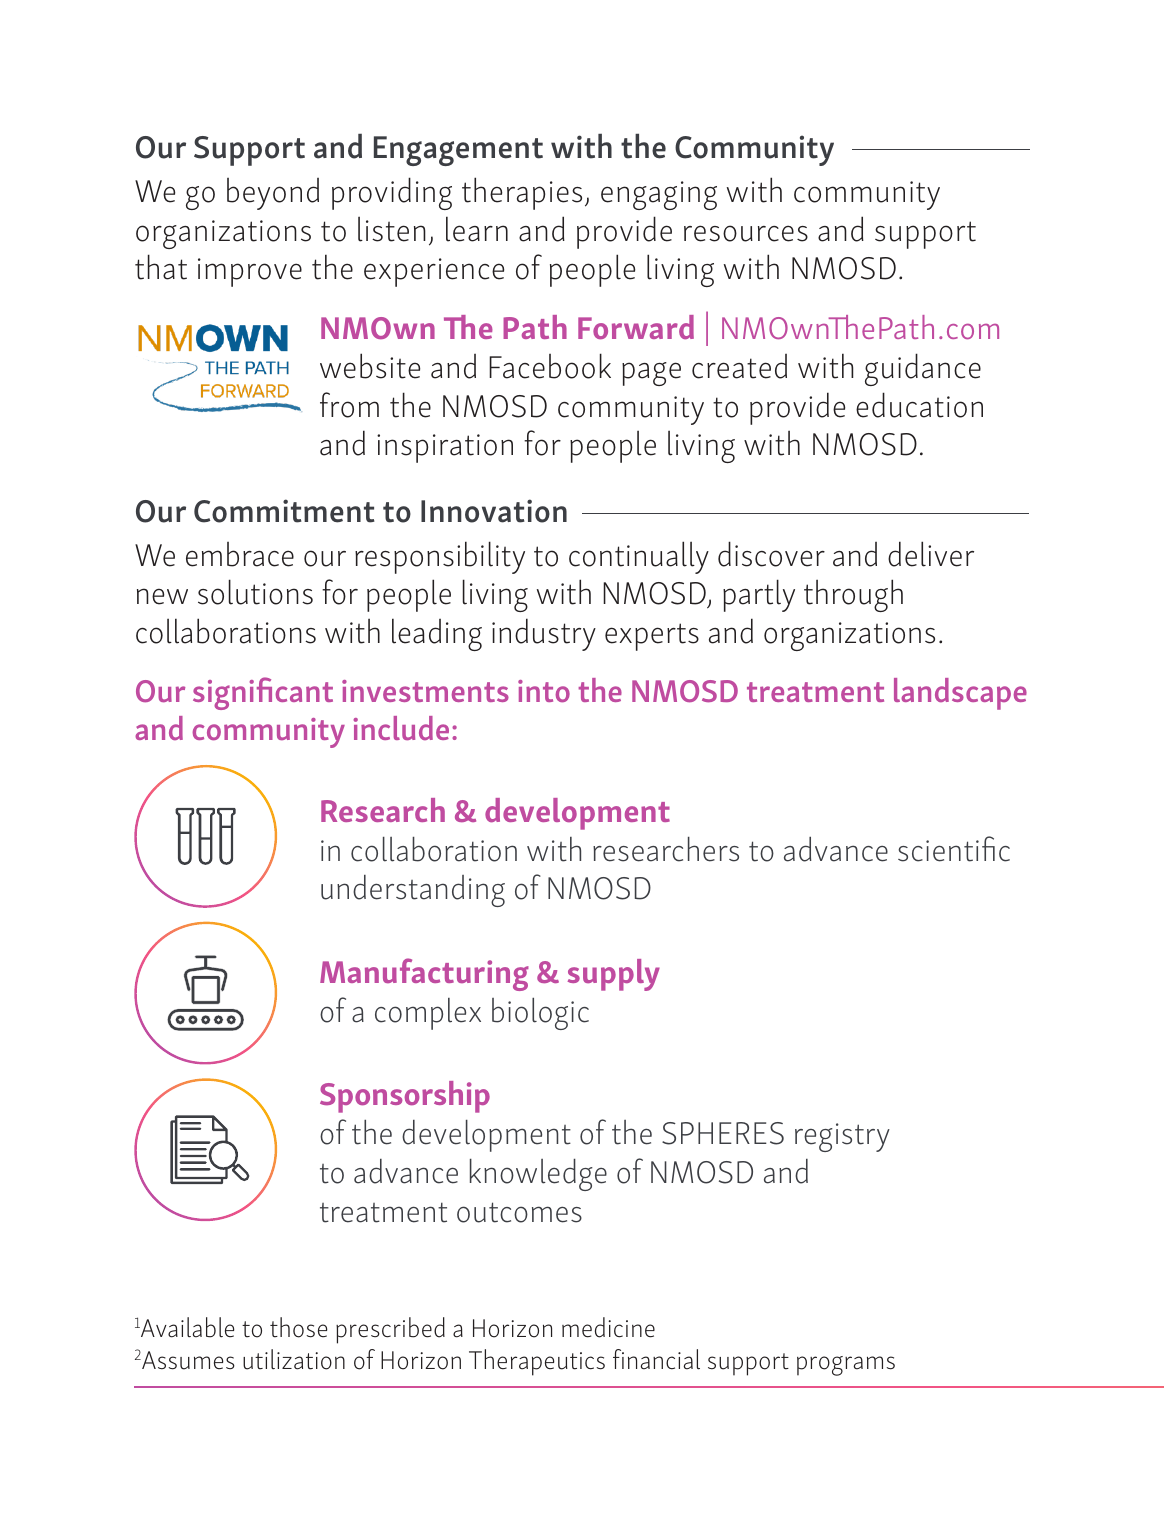  What do you see at coordinates (540, 1014) in the screenshot?
I see `biologic` at bounding box center [540, 1014].
